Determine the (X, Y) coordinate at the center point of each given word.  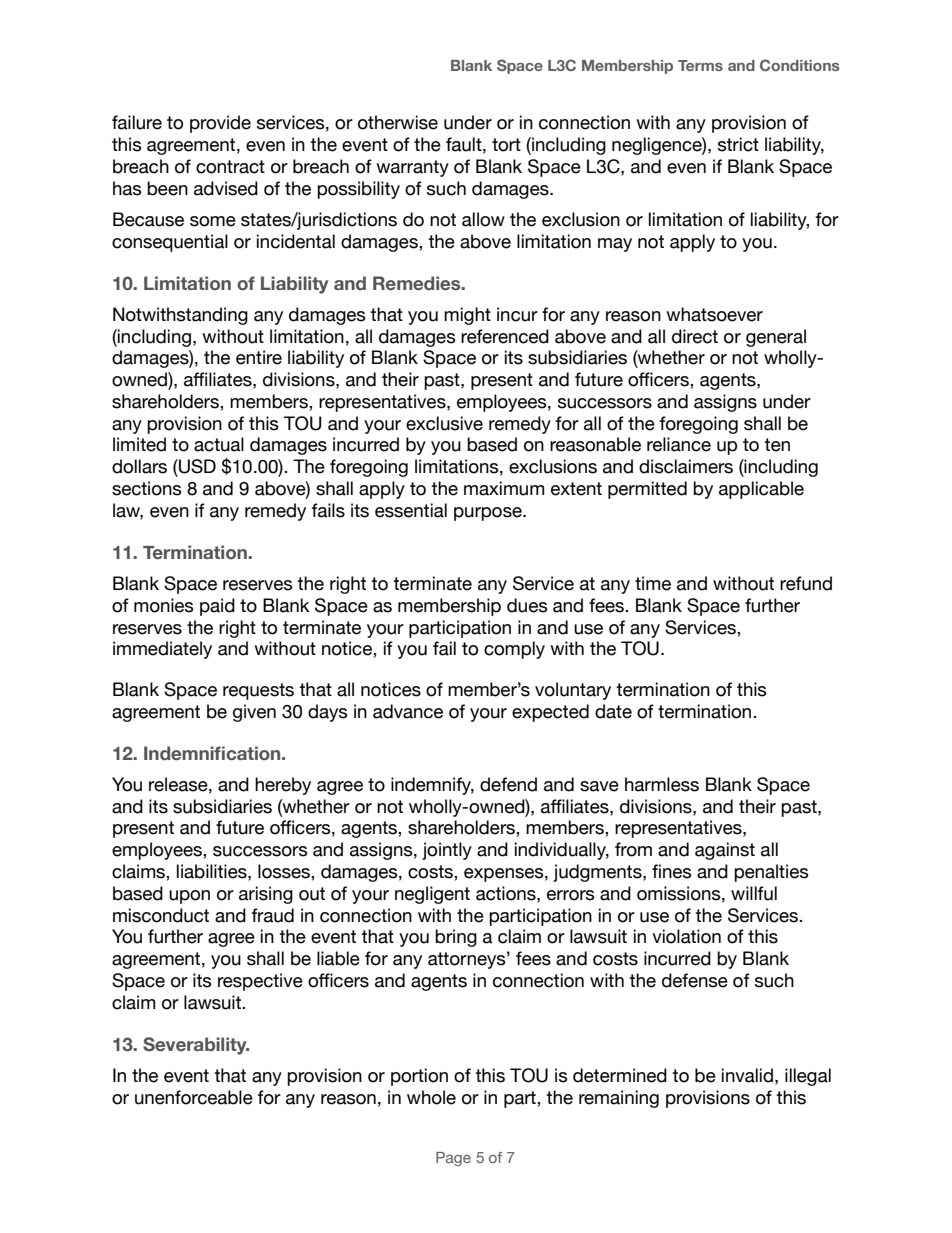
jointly (447, 851)
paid (217, 607)
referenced (505, 336)
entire (259, 357)
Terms (700, 65)
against (725, 851)
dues (527, 605)
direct (695, 336)
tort (506, 145)
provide (220, 124)
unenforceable (194, 1097)
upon (189, 897)
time (653, 583)
